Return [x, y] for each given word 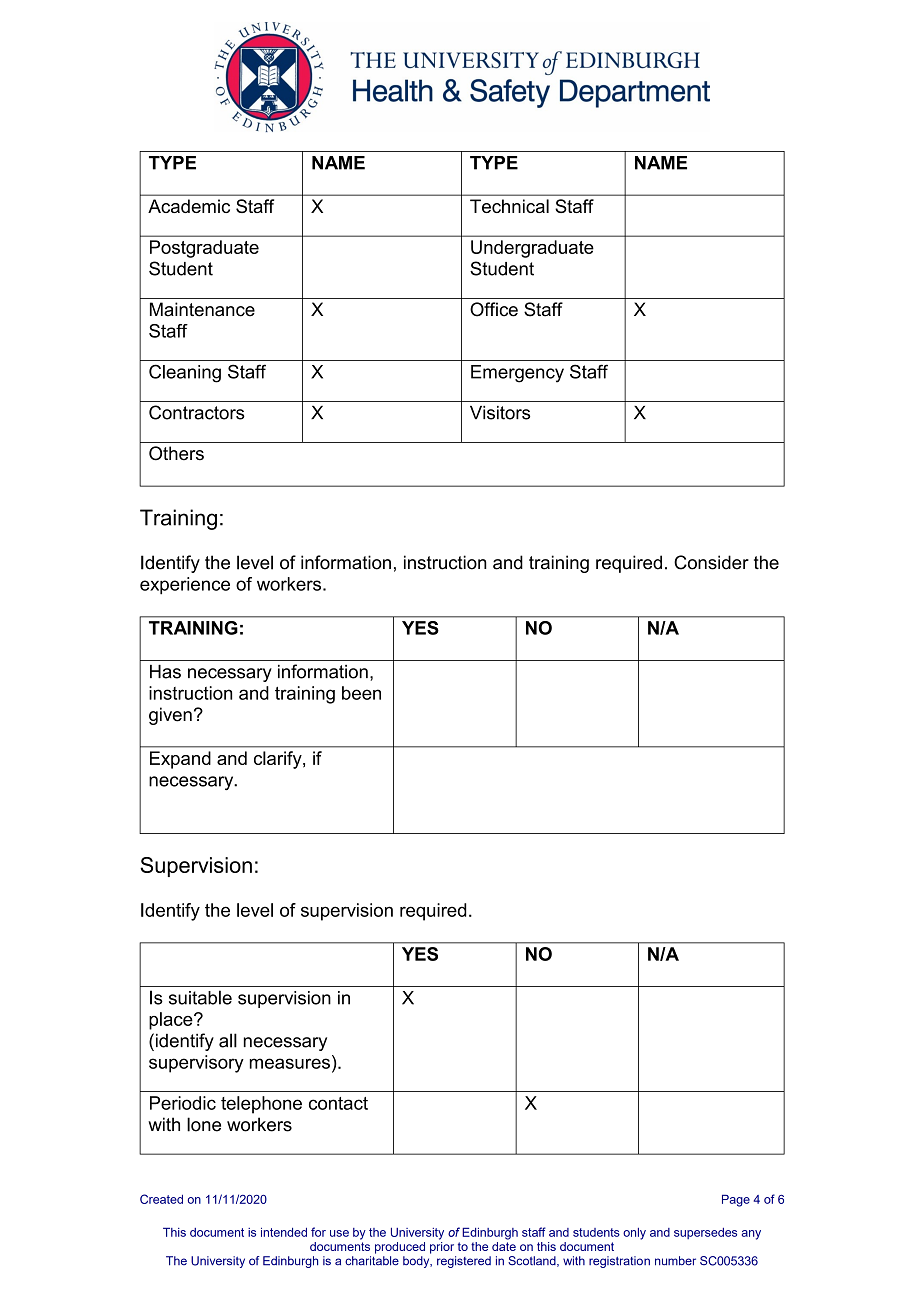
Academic [189, 206]
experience [185, 586]
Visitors [500, 413]
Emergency [517, 374]
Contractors [197, 412]
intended [284, 1232]
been [361, 693]
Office [494, 309]
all [228, 1040]
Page [736, 1200]
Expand [180, 760]
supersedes [705, 1233]
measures [290, 1063]
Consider [711, 562]
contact [338, 1103]
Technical [509, 206]
